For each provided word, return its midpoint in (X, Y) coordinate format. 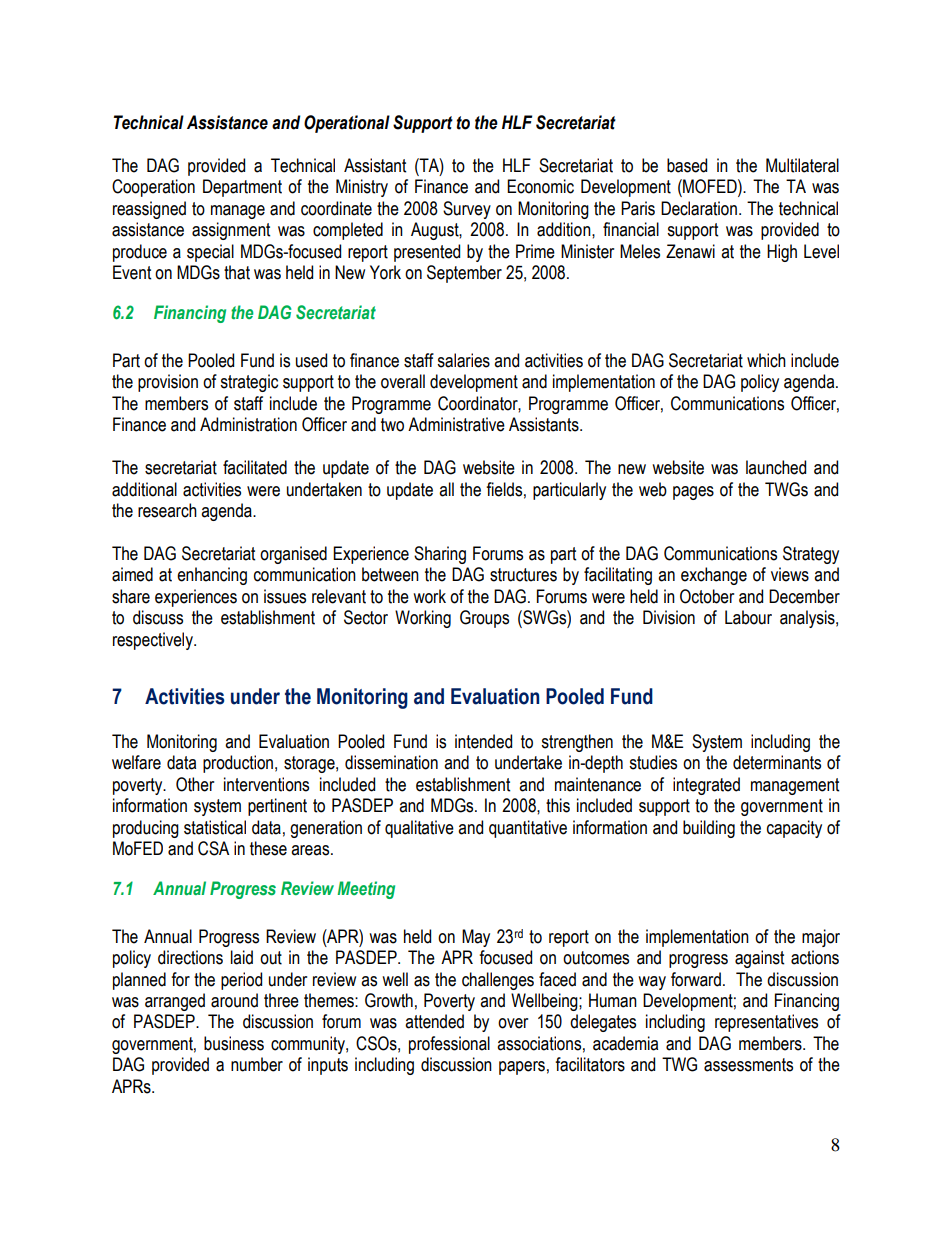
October (707, 596)
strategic (249, 383)
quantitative (528, 829)
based (687, 165)
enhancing (212, 576)
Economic (540, 186)
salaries (463, 360)
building (709, 829)
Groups (484, 619)
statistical (215, 827)
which (766, 360)
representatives (766, 1023)
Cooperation (153, 188)
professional (449, 1045)
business (234, 1043)
